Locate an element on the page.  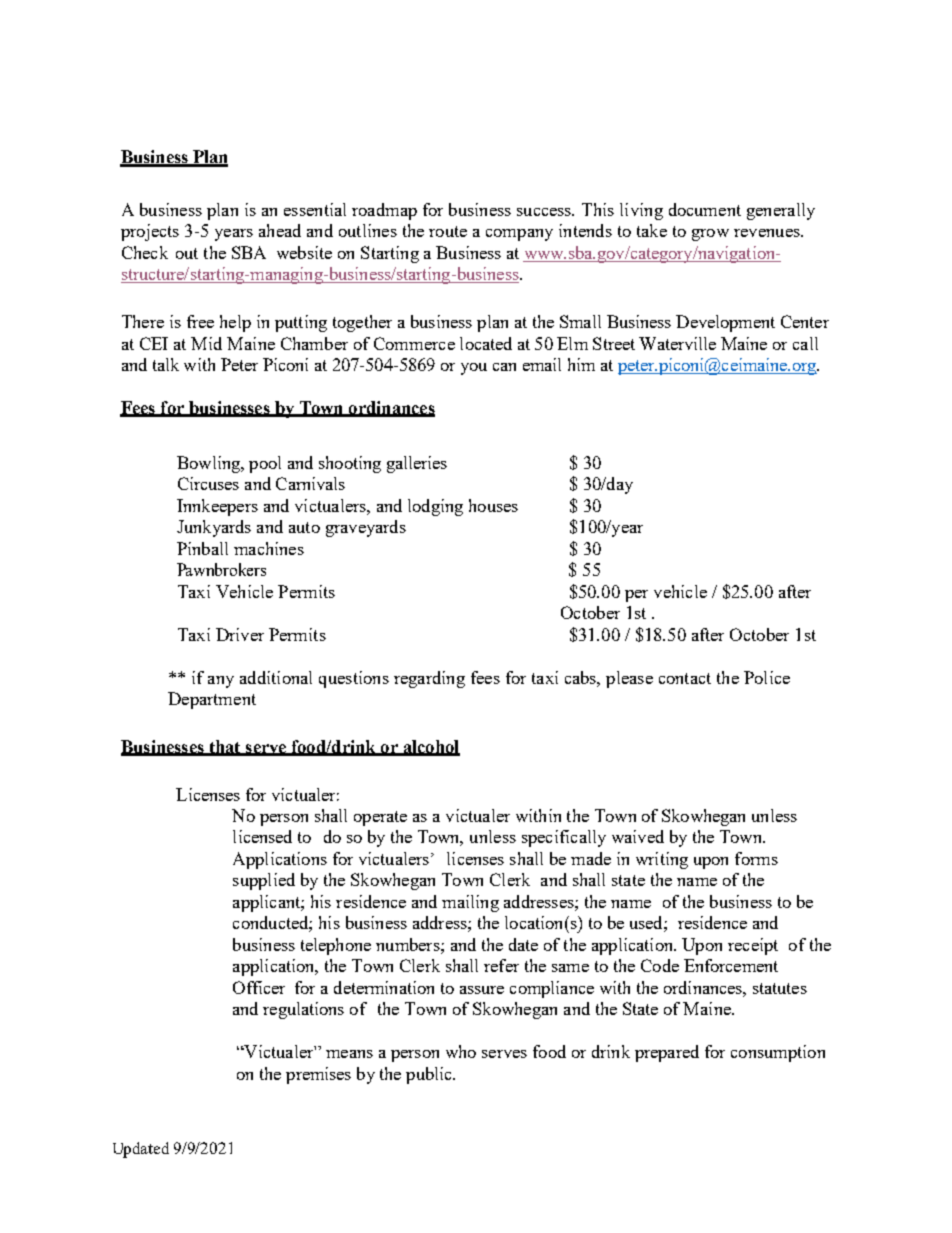
licensed is located at coordinates (262, 836).
